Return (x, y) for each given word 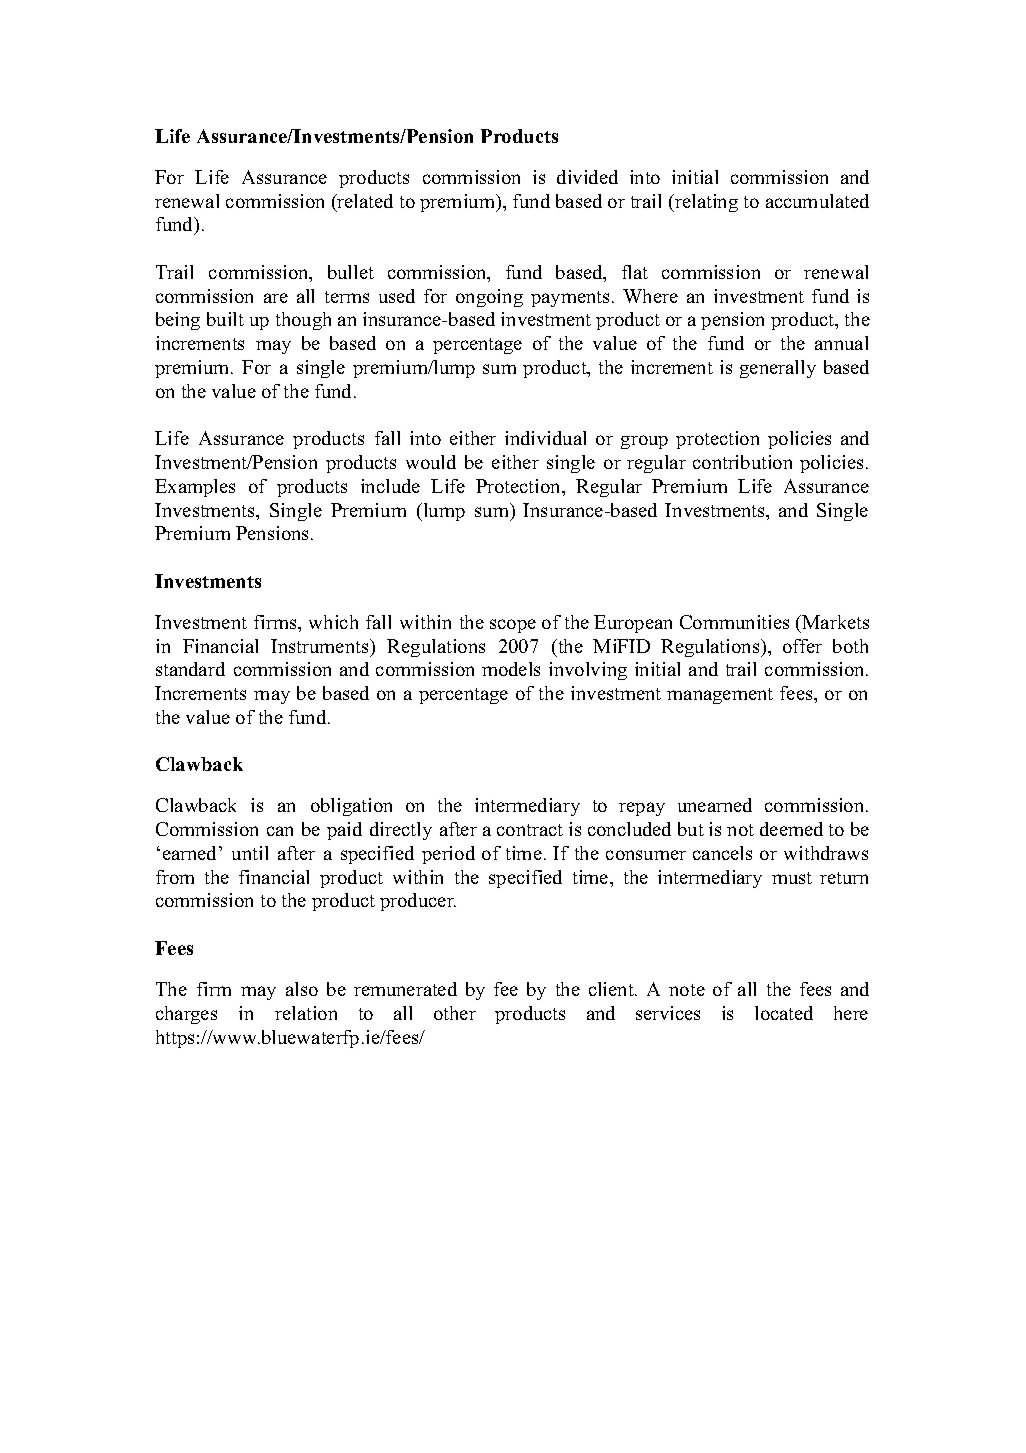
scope (513, 626)
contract (530, 830)
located (784, 1013)
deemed (791, 829)
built (225, 319)
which (333, 622)
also (302, 989)
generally (778, 369)
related (364, 201)
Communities (734, 622)
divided (587, 177)
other (455, 1013)
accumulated (817, 201)
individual (545, 438)
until (250, 853)
